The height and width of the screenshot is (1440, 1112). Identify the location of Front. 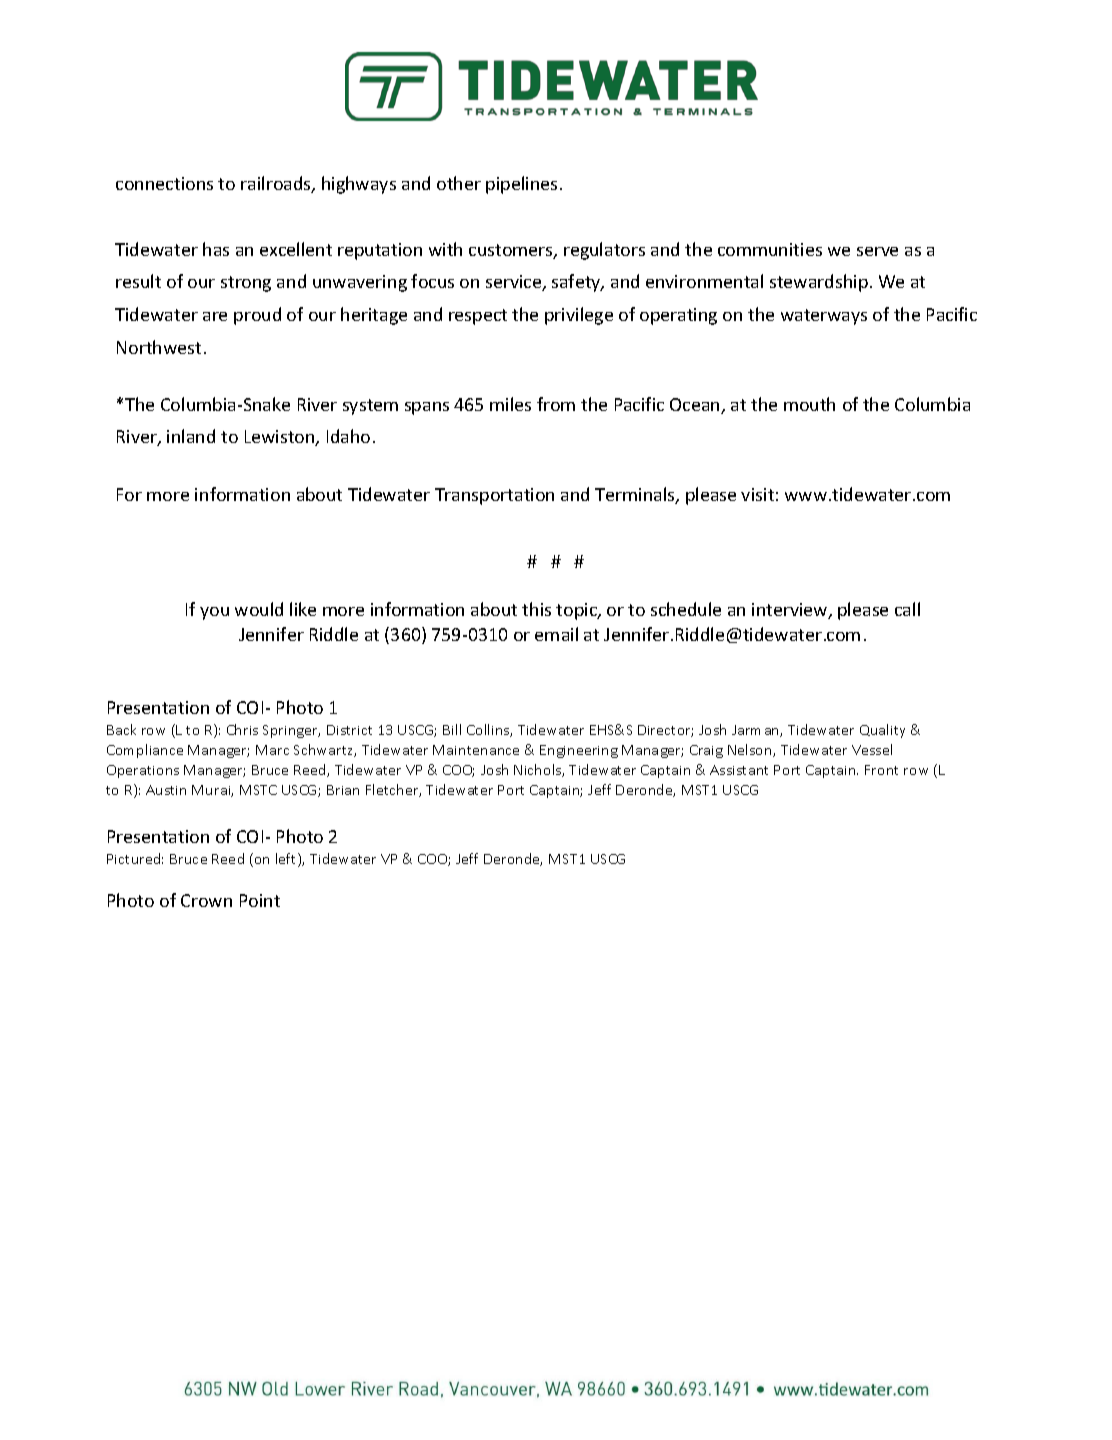
(881, 770).
